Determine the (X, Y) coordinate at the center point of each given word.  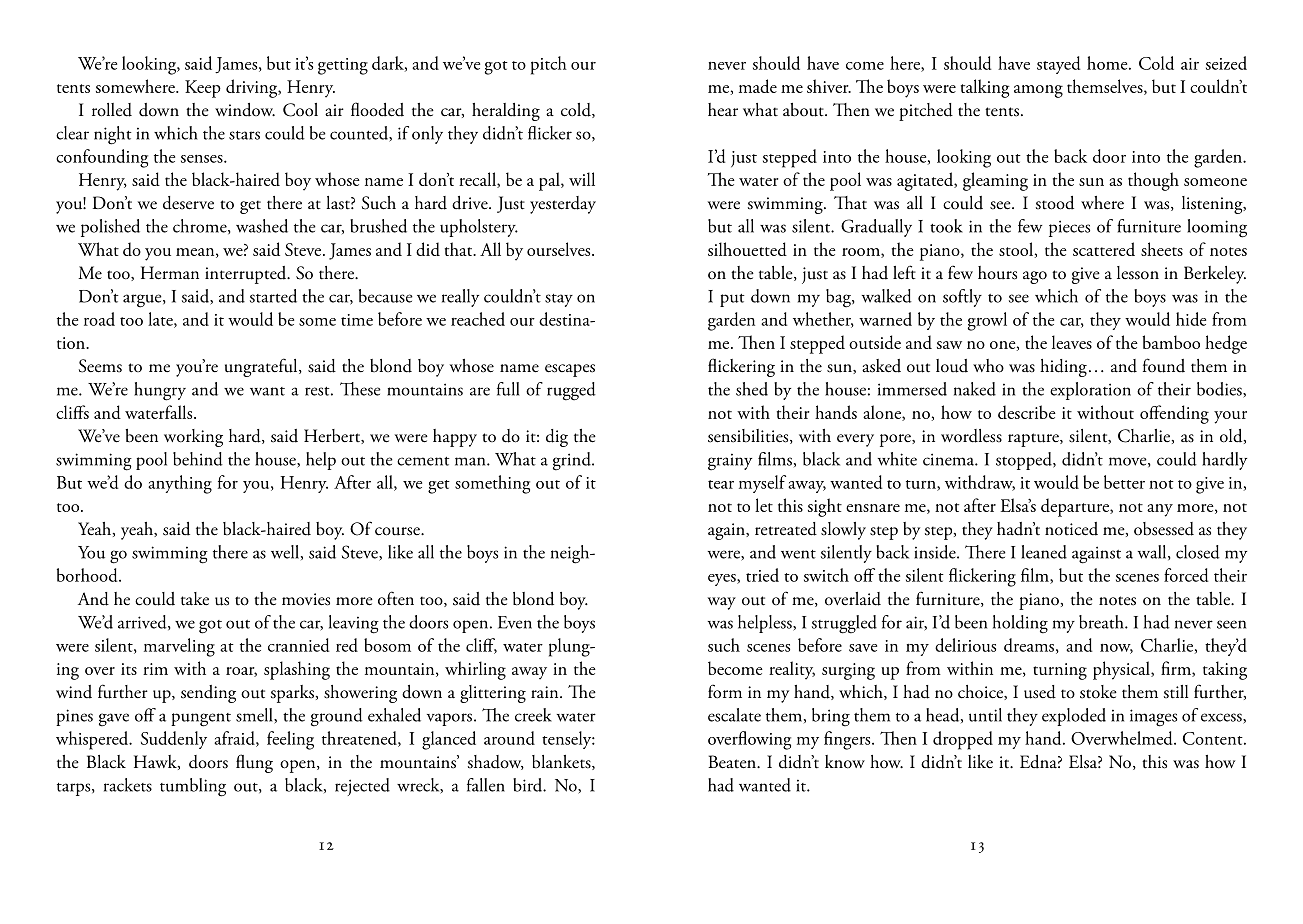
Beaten (733, 762)
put (732, 300)
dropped (963, 740)
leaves (1072, 342)
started (273, 296)
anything (180, 484)
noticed (1071, 529)
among (1038, 91)
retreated (786, 529)
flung (254, 763)
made (758, 86)
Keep (203, 89)
